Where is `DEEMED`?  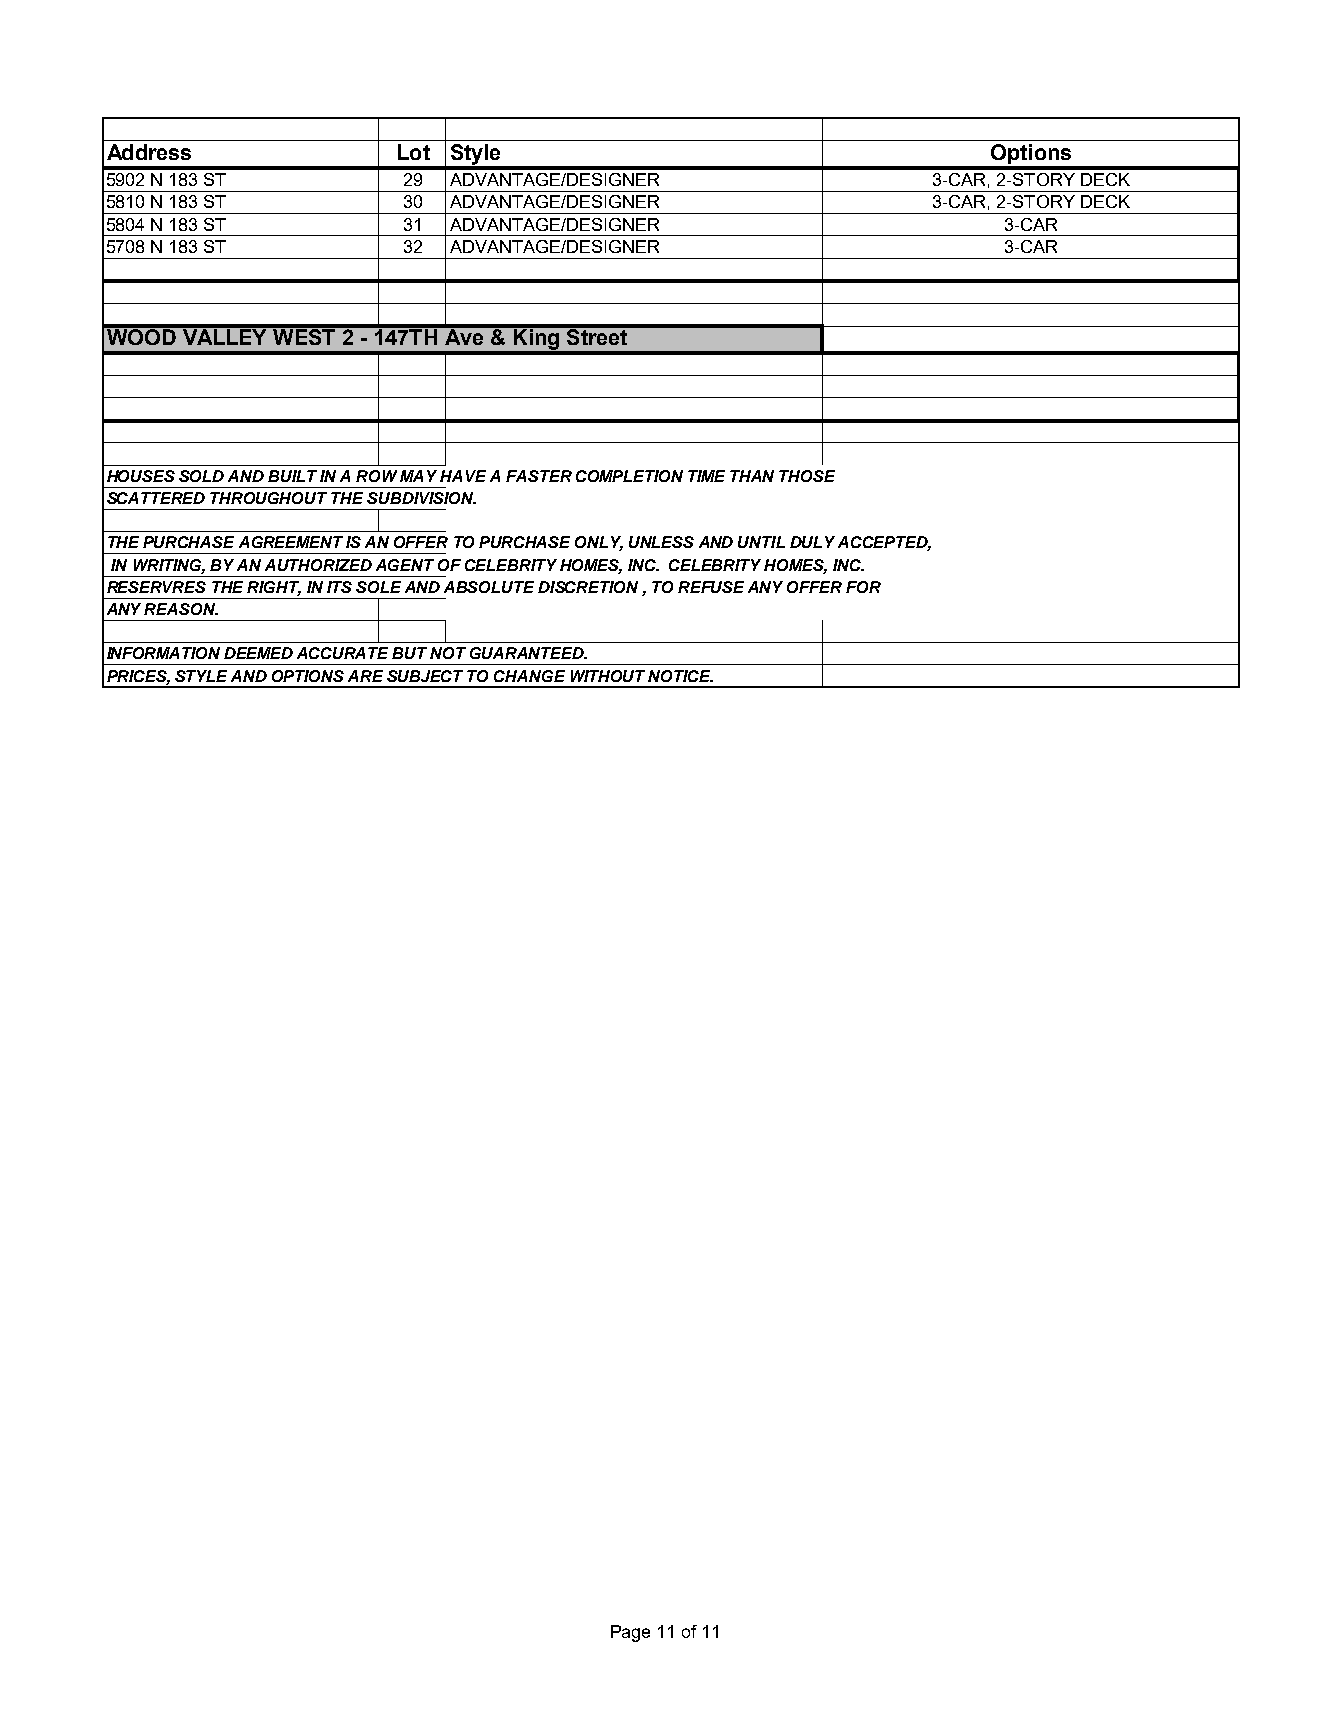 DEEMED is located at coordinates (258, 653).
